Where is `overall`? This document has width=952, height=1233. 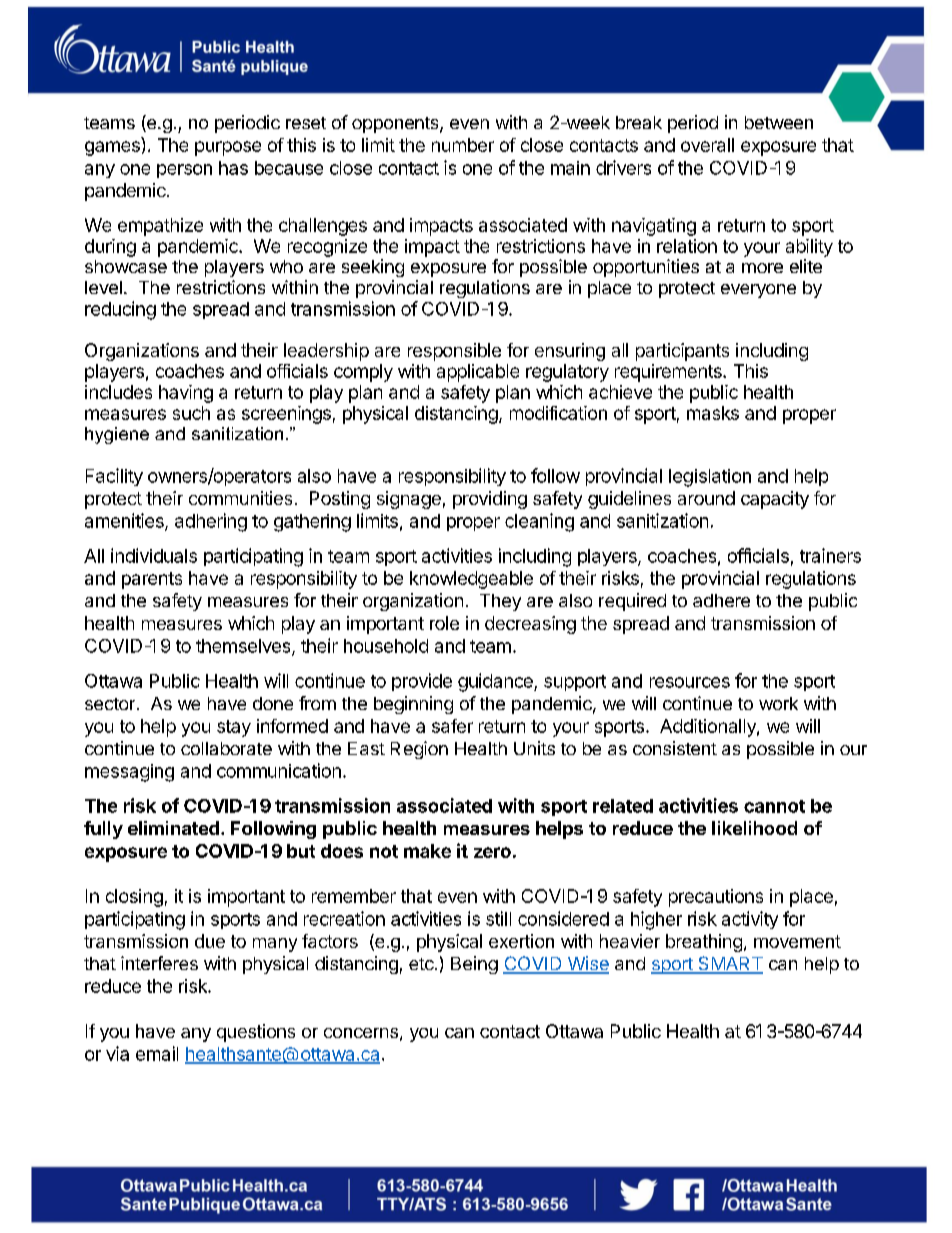
overall is located at coordinates (707, 145).
